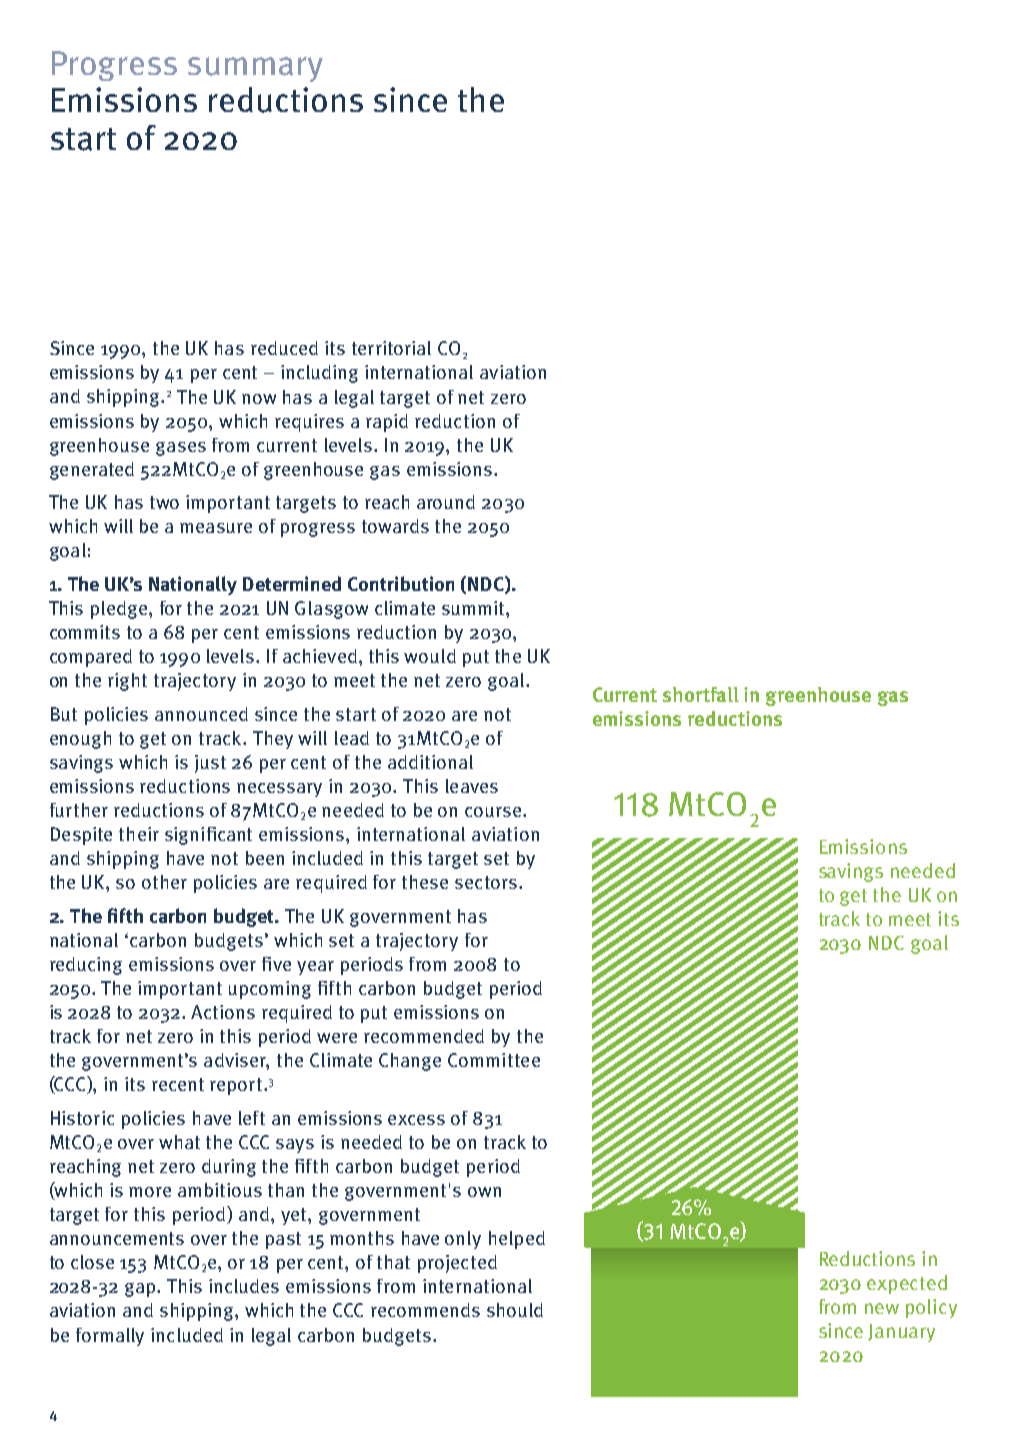 The width and height of the screenshot is (1022, 1445). What do you see at coordinates (181, 449) in the screenshot?
I see `gases` at bounding box center [181, 449].
